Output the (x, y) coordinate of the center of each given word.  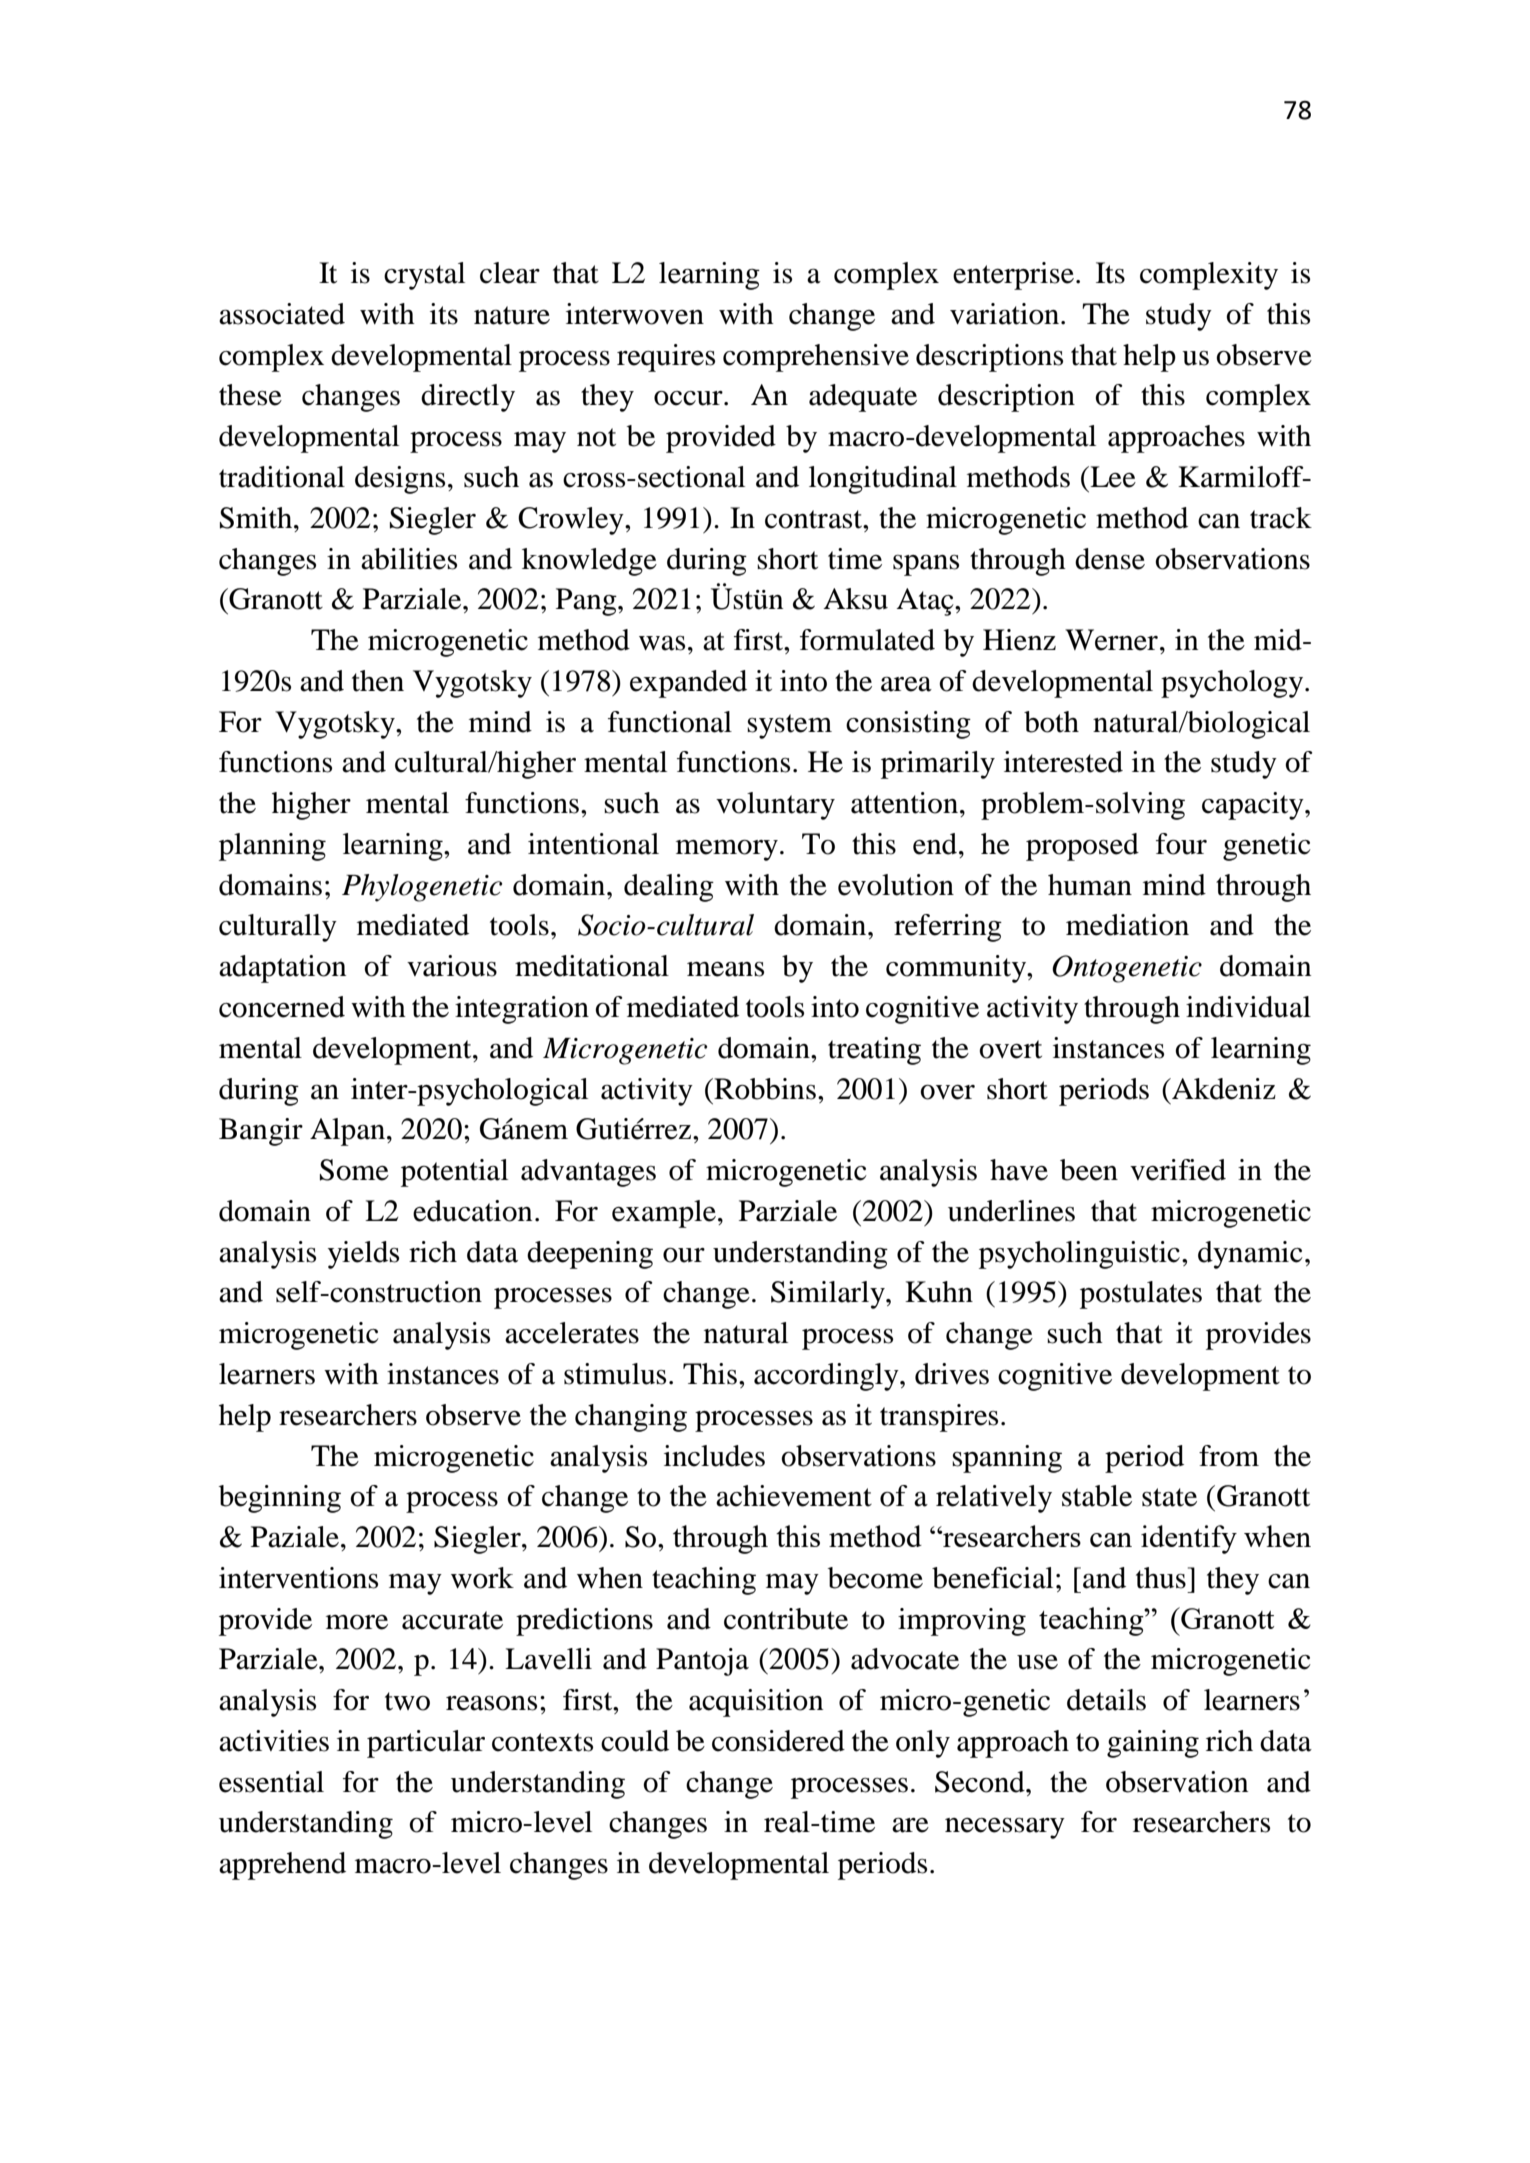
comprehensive (816, 358)
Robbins (764, 1089)
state (1169, 1497)
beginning (280, 1499)
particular (426, 1744)
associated (282, 314)
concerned (282, 1007)
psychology (1233, 684)
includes (714, 1456)
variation (1006, 314)
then (378, 681)
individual (1248, 1007)
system (789, 726)
